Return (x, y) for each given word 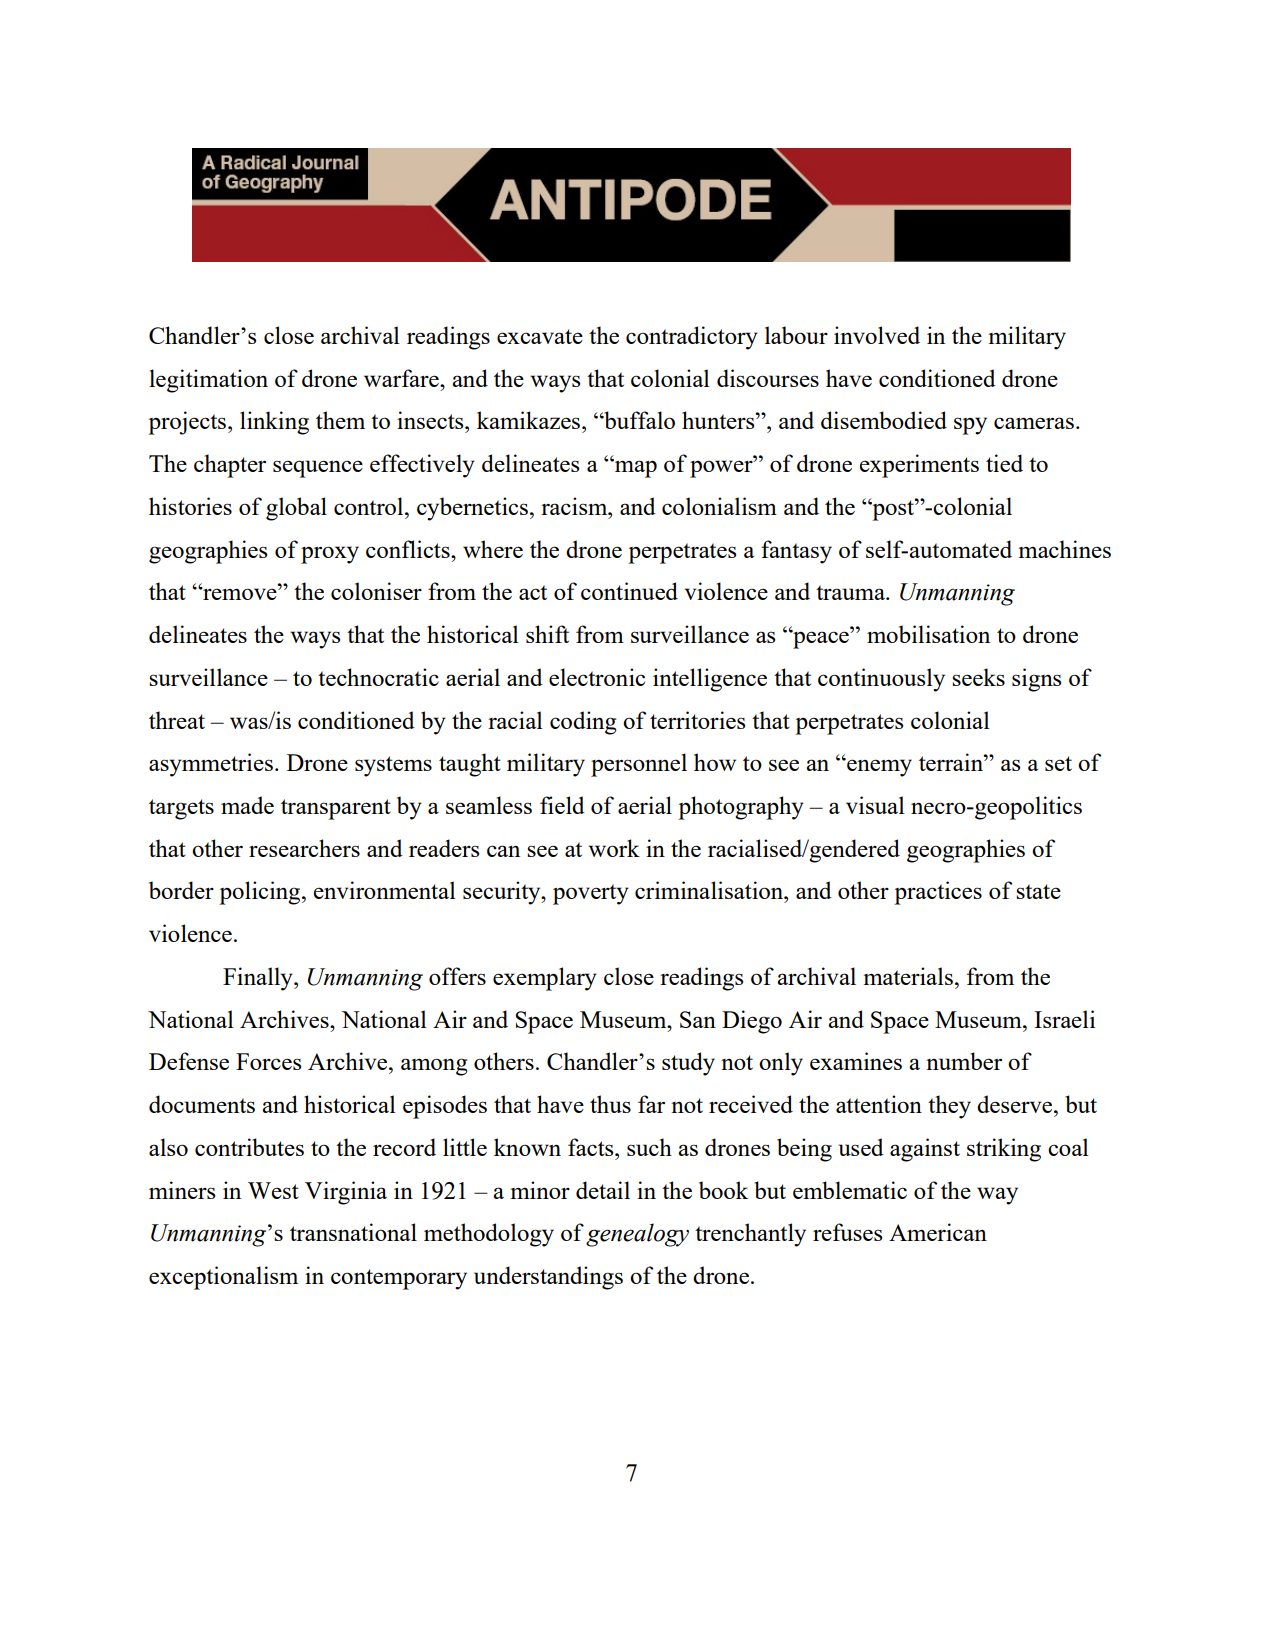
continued (629, 591)
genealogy (637, 1235)
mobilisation (928, 634)
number (964, 1061)
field (562, 805)
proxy (330, 555)
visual (875, 805)
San (698, 1019)
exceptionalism (223, 1278)
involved (877, 335)
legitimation (208, 381)
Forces (268, 1061)
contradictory (692, 338)
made (247, 805)
